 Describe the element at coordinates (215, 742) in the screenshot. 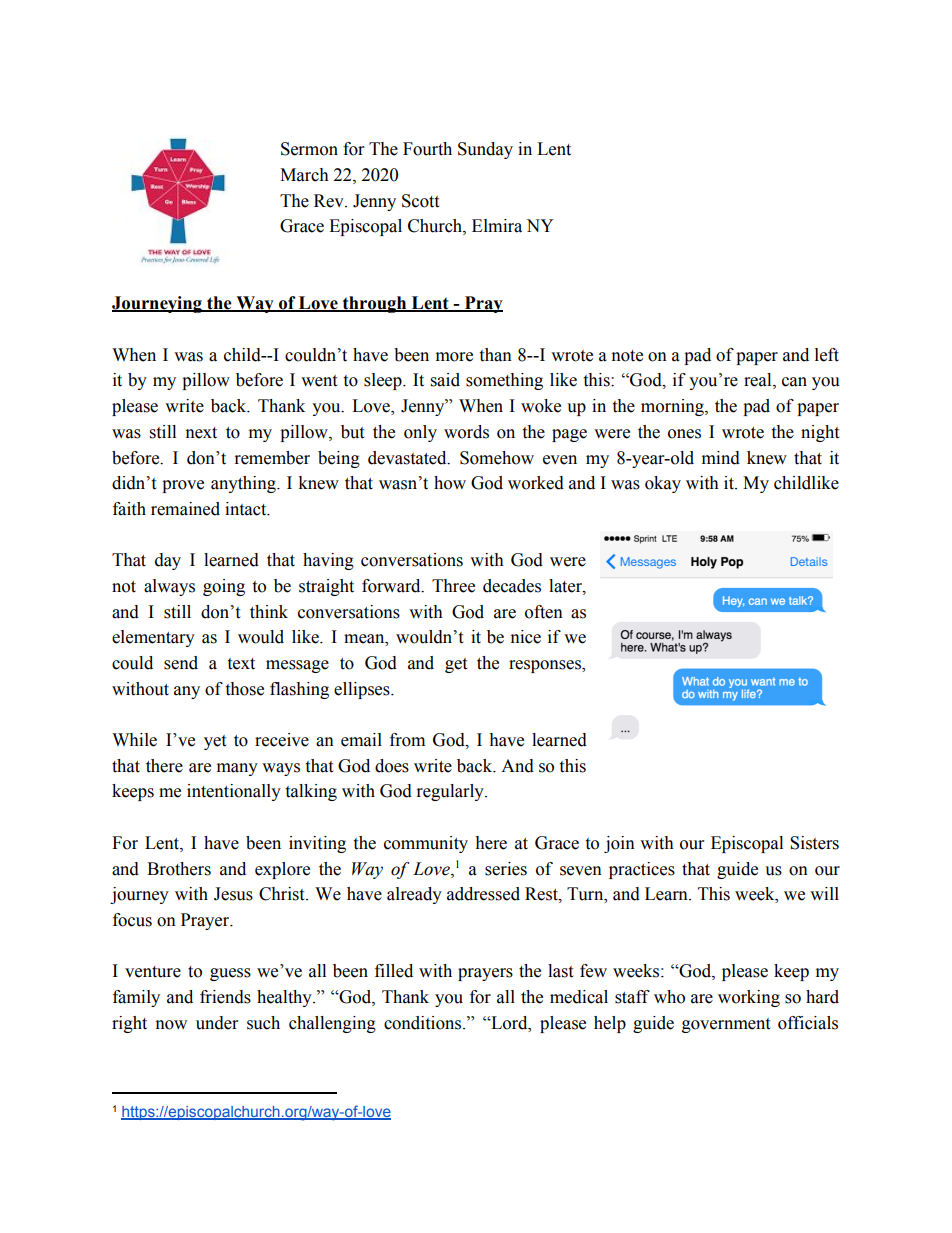

I see `yet` at that location.
